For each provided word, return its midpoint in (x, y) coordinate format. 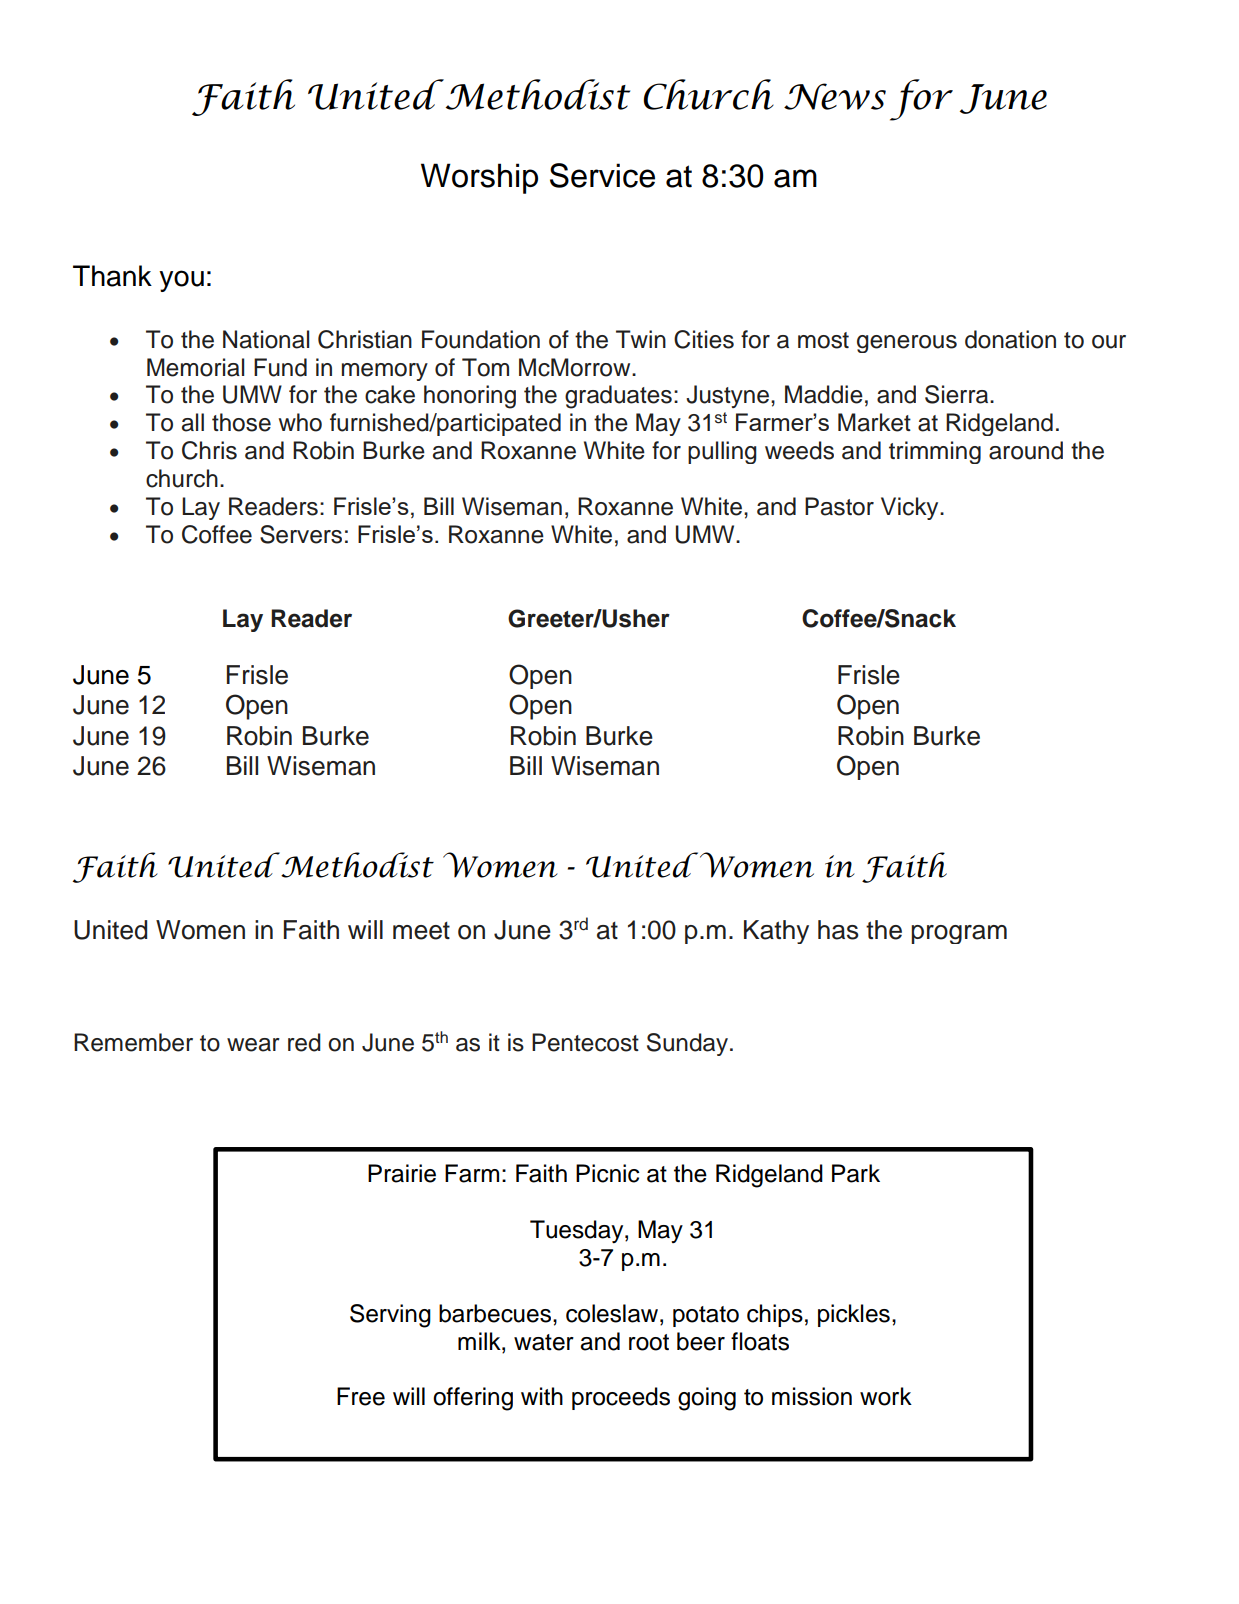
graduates (618, 397)
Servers (301, 534)
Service (602, 175)
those (241, 422)
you (181, 281)
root (649, 1342)
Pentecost (585, 1042)
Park (856, 1173)
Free (361, 1396)
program (959, 934)
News (835, 96)
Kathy (776, 932)
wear (253, 1045)
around (1026, 450)
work (886, 1396)
